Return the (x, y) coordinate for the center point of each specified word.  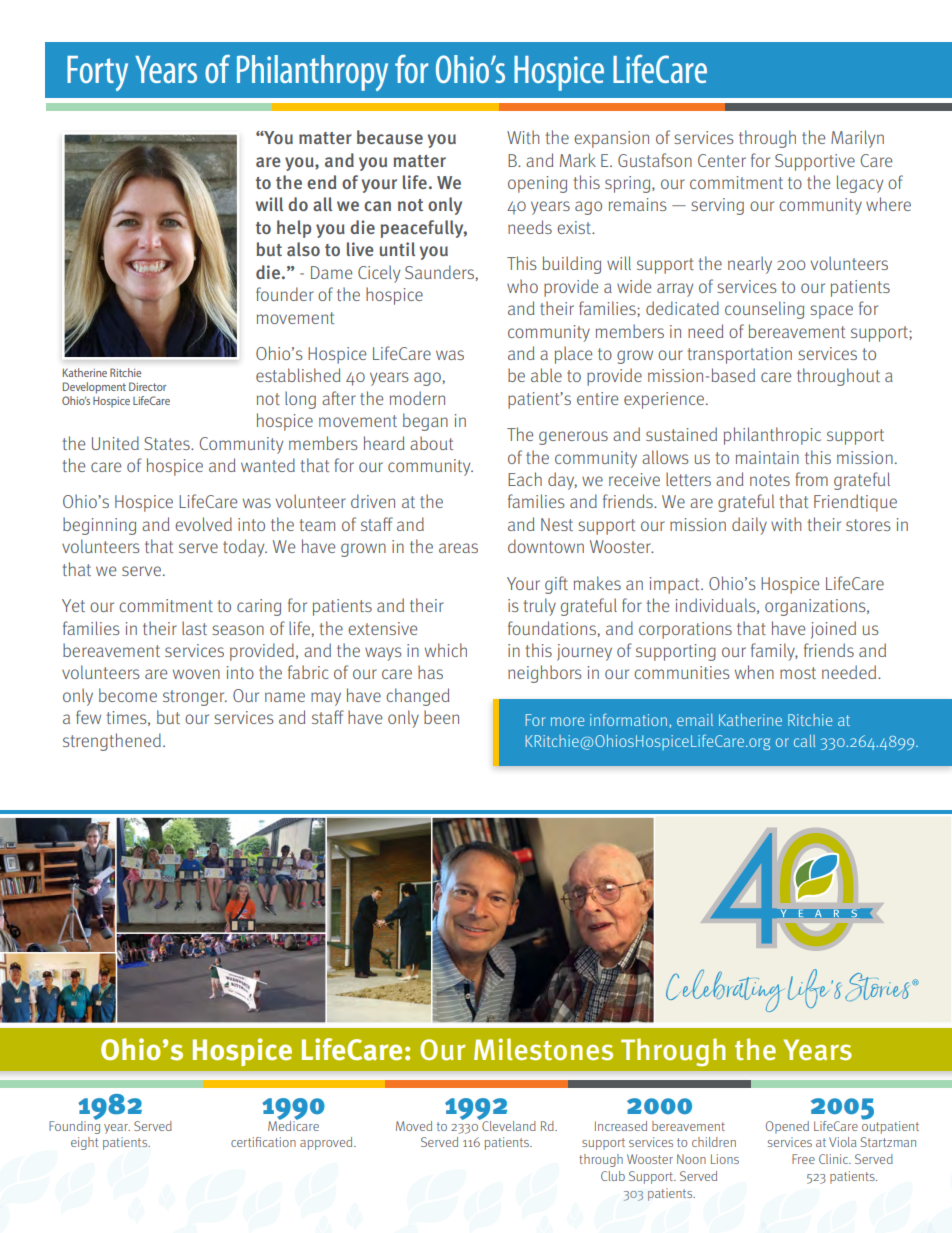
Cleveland (508, 1124)
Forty (97, 73)
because (390, 137)
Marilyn (857, 139)
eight (84, 1143)
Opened (787, 1127)
